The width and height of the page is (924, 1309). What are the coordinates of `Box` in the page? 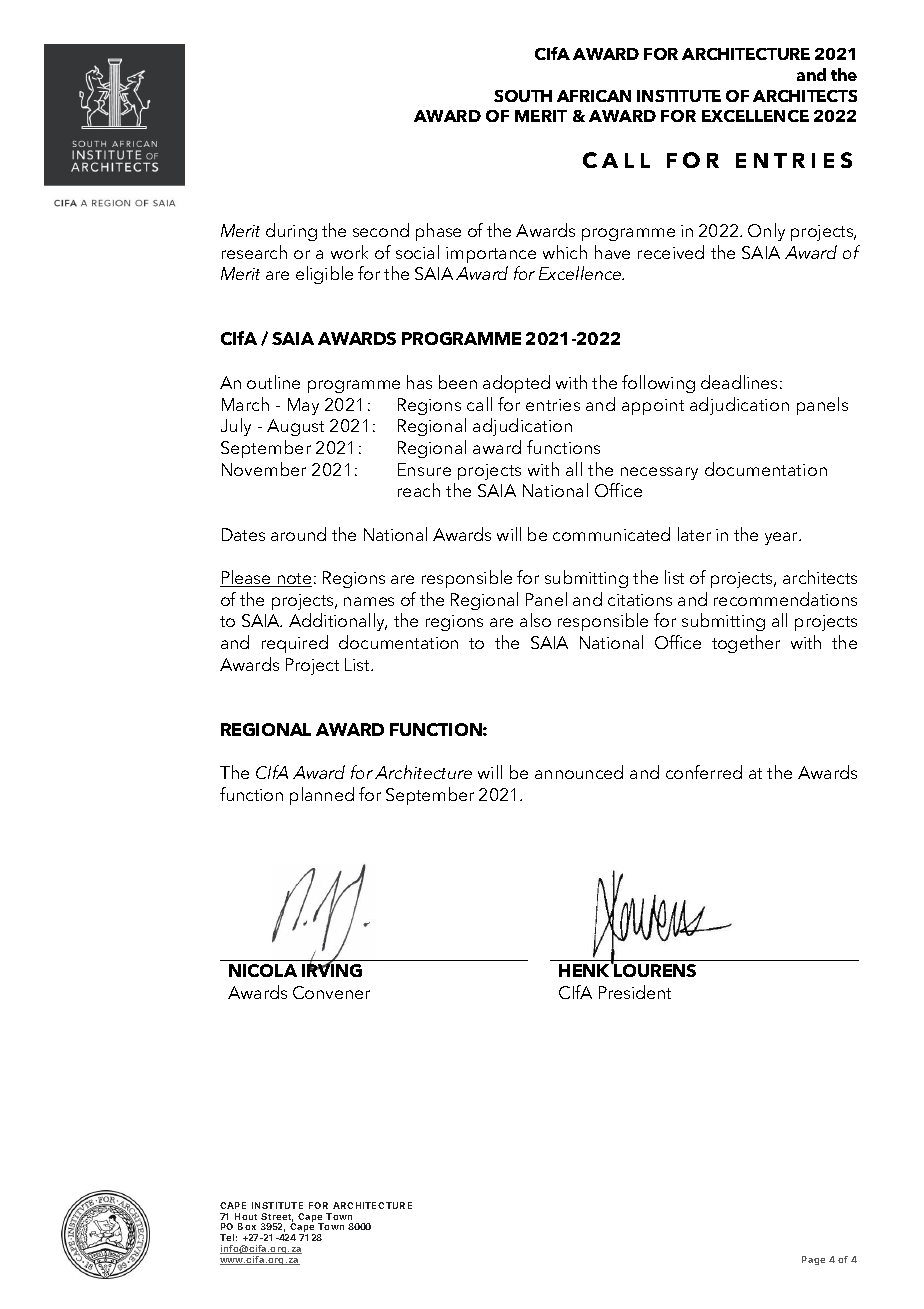 It's located at (247, 1226).
